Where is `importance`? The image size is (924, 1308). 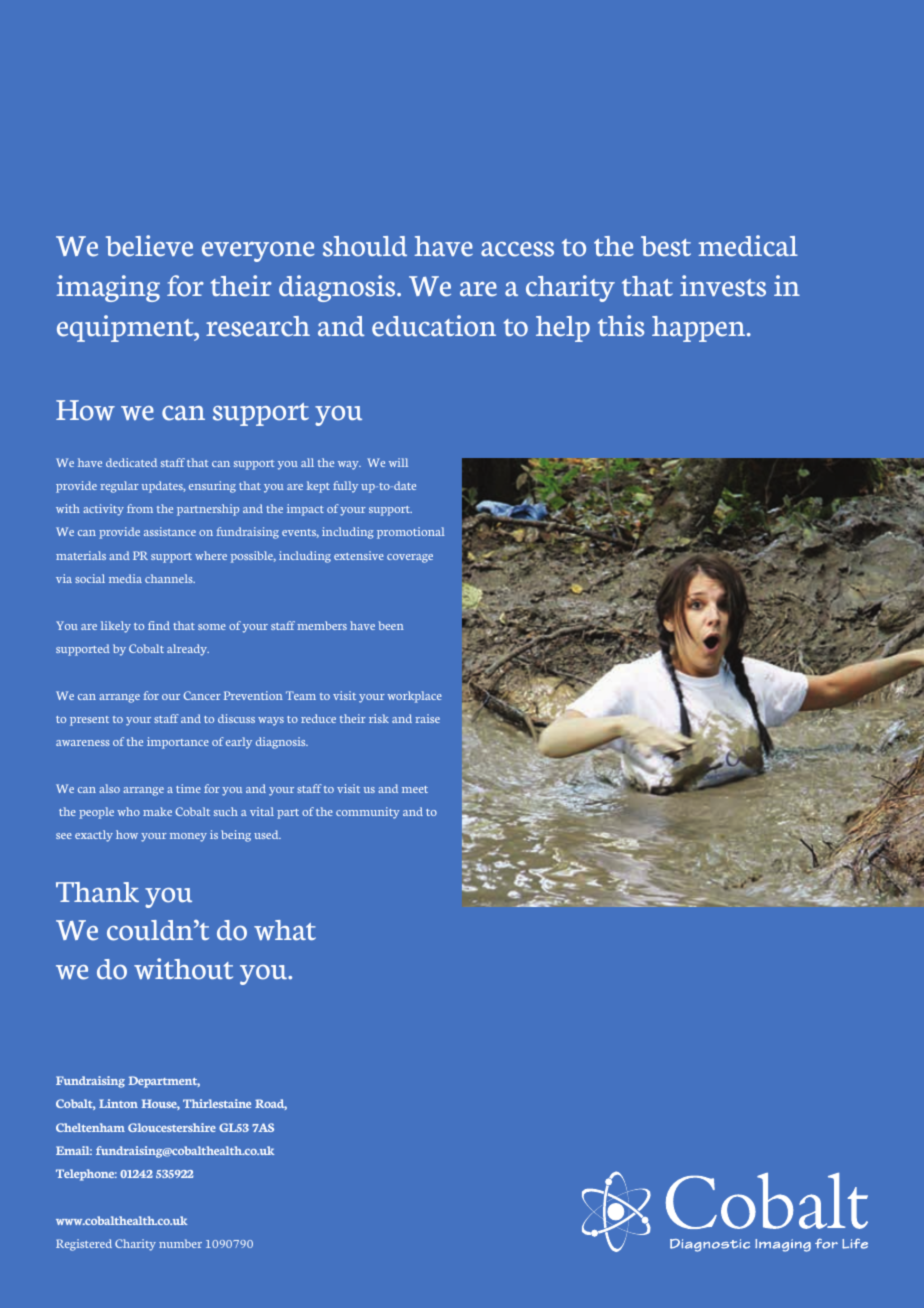 importance is located at coordinates (178, 743).
